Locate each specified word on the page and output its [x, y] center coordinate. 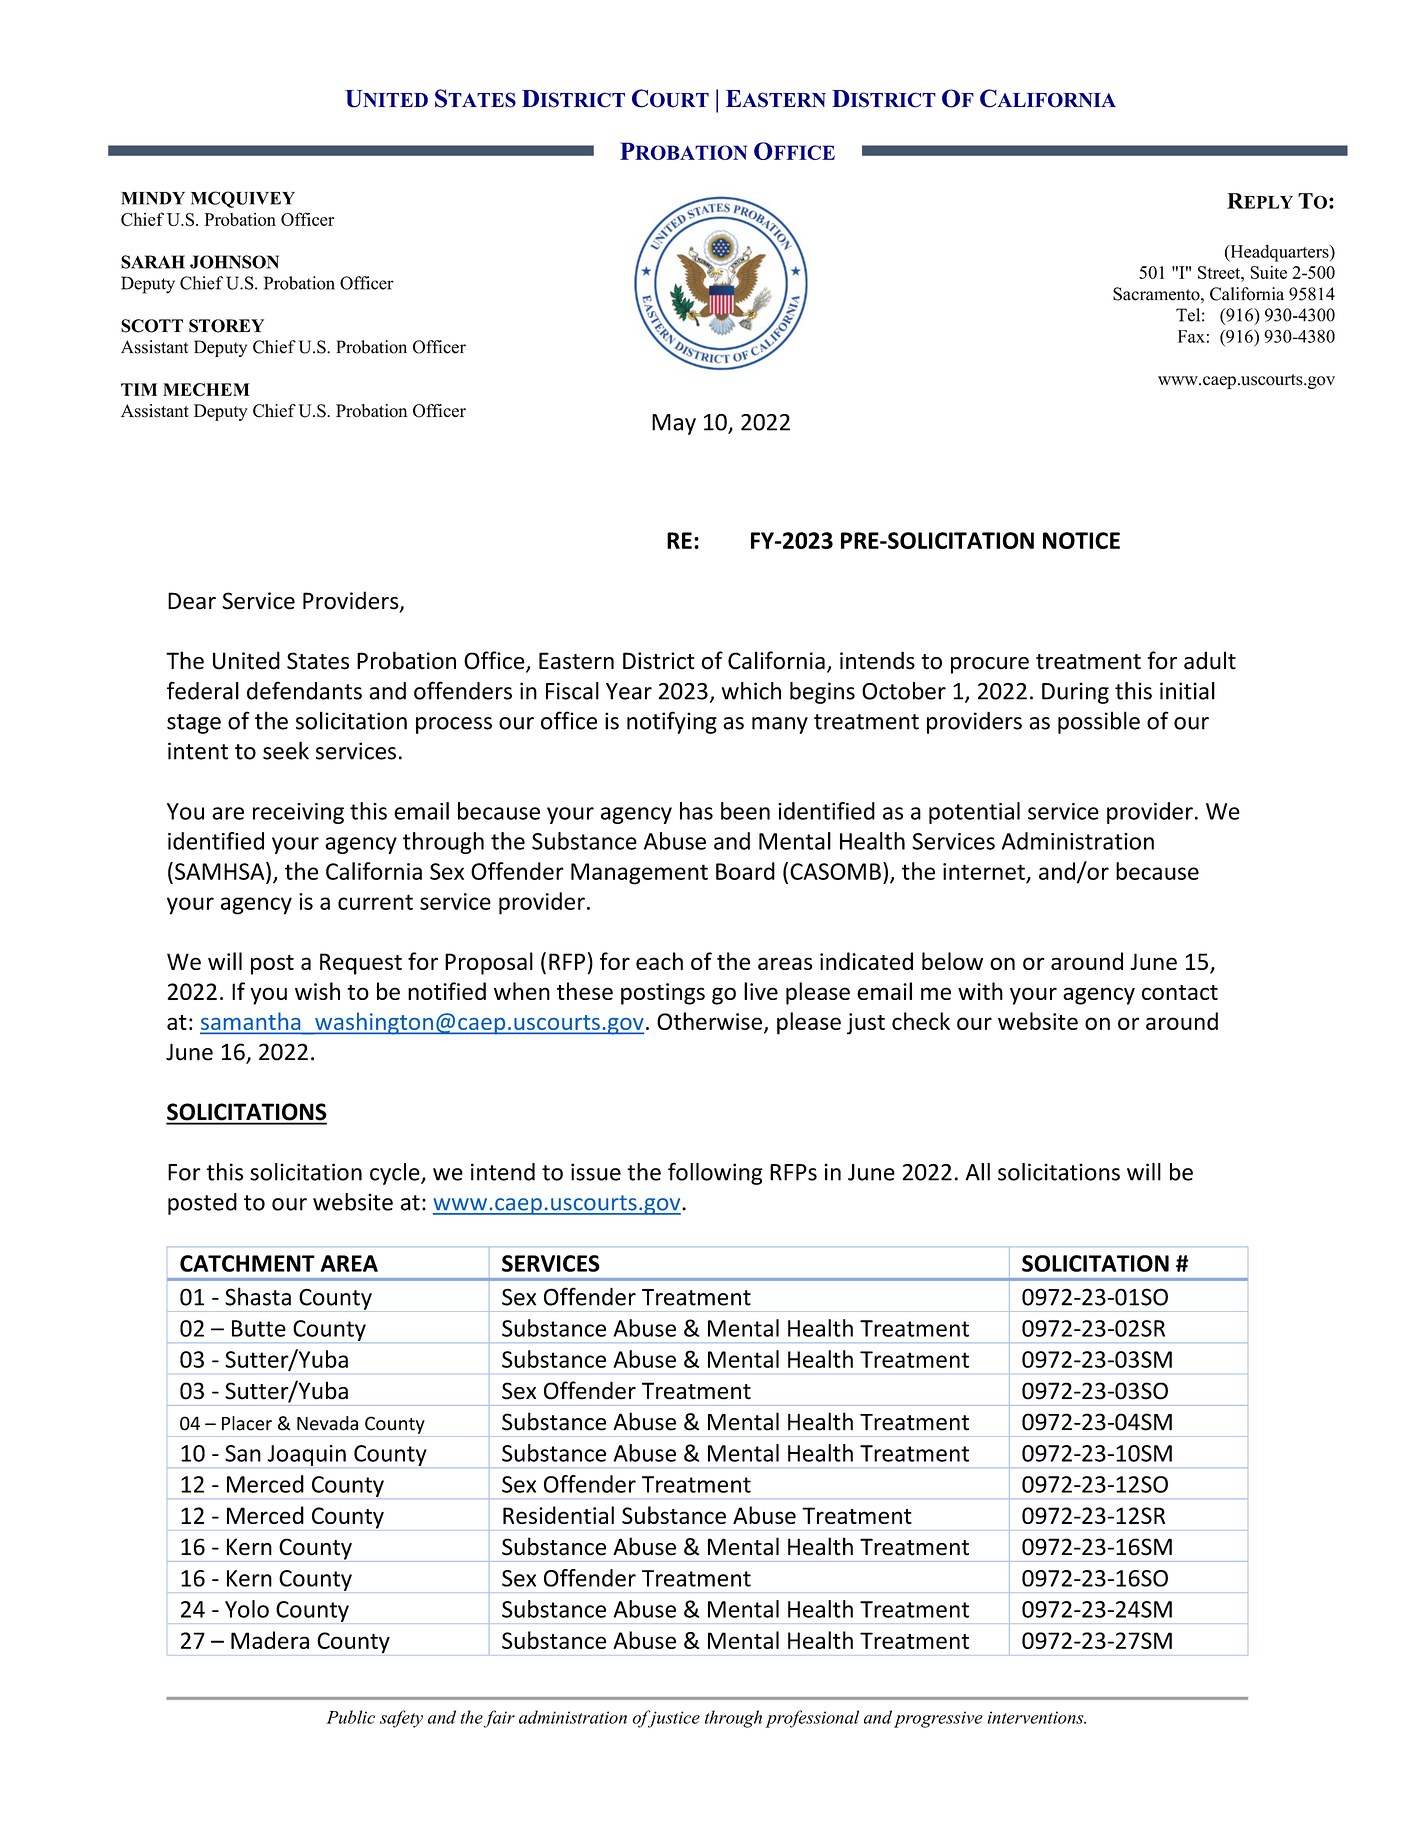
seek [286, 750]
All [977, 1172]
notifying [672, 722]
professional [812, 1719]
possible [1099, 722]
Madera [270, 1640]
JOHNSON [234, 262]
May [674, 424]
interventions [1036, 1717]
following [715, 1173]
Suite [1268, 272]
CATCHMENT [247, 1263]
